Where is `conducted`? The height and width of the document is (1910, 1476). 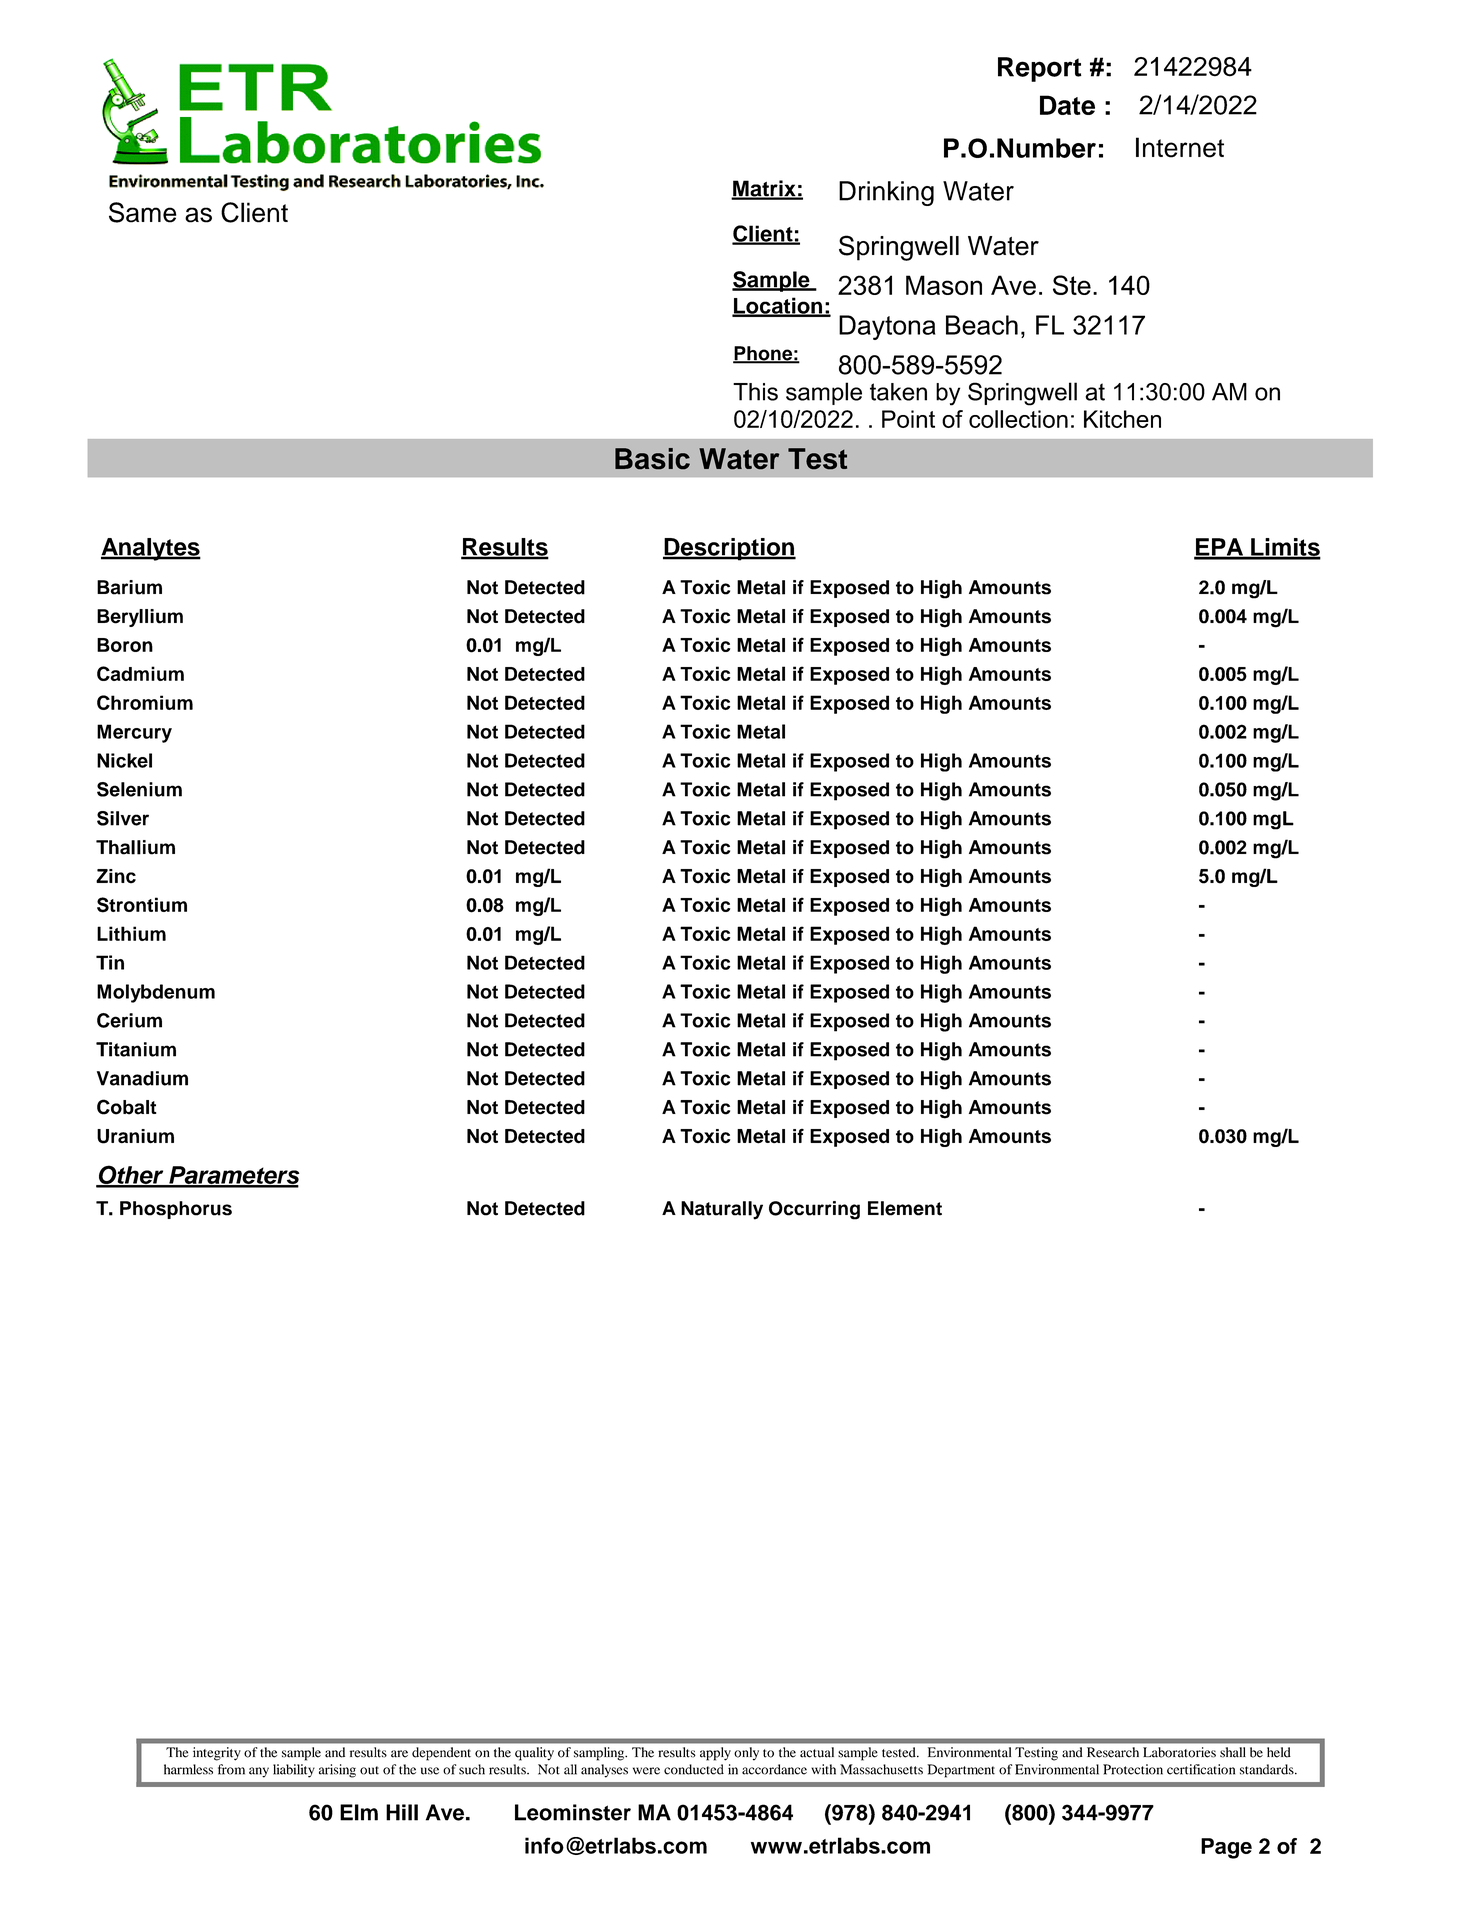 conducted is located at coordinates (694, 1769).
